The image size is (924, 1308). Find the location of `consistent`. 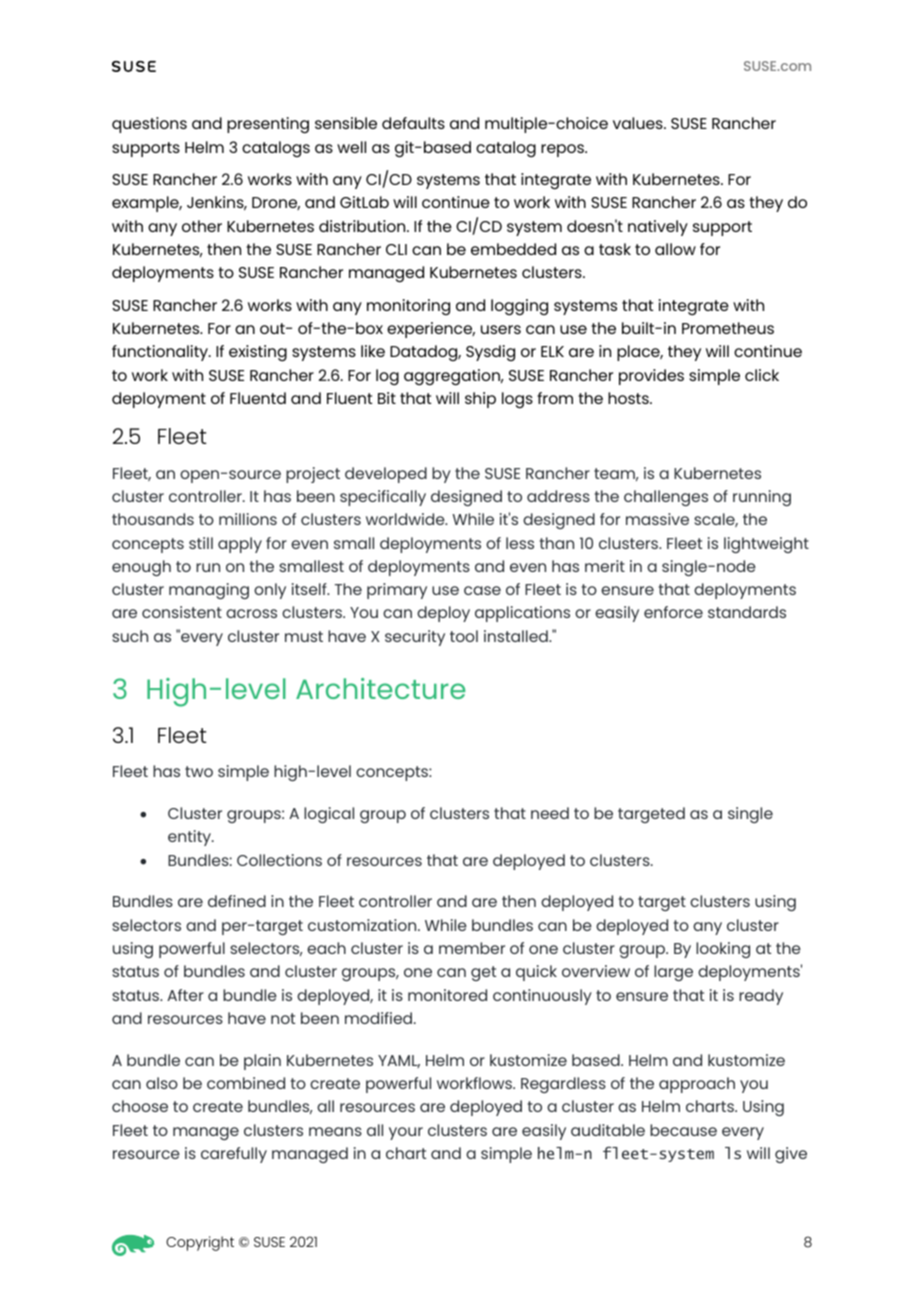

consistent is located at coordinates (182, 612).
